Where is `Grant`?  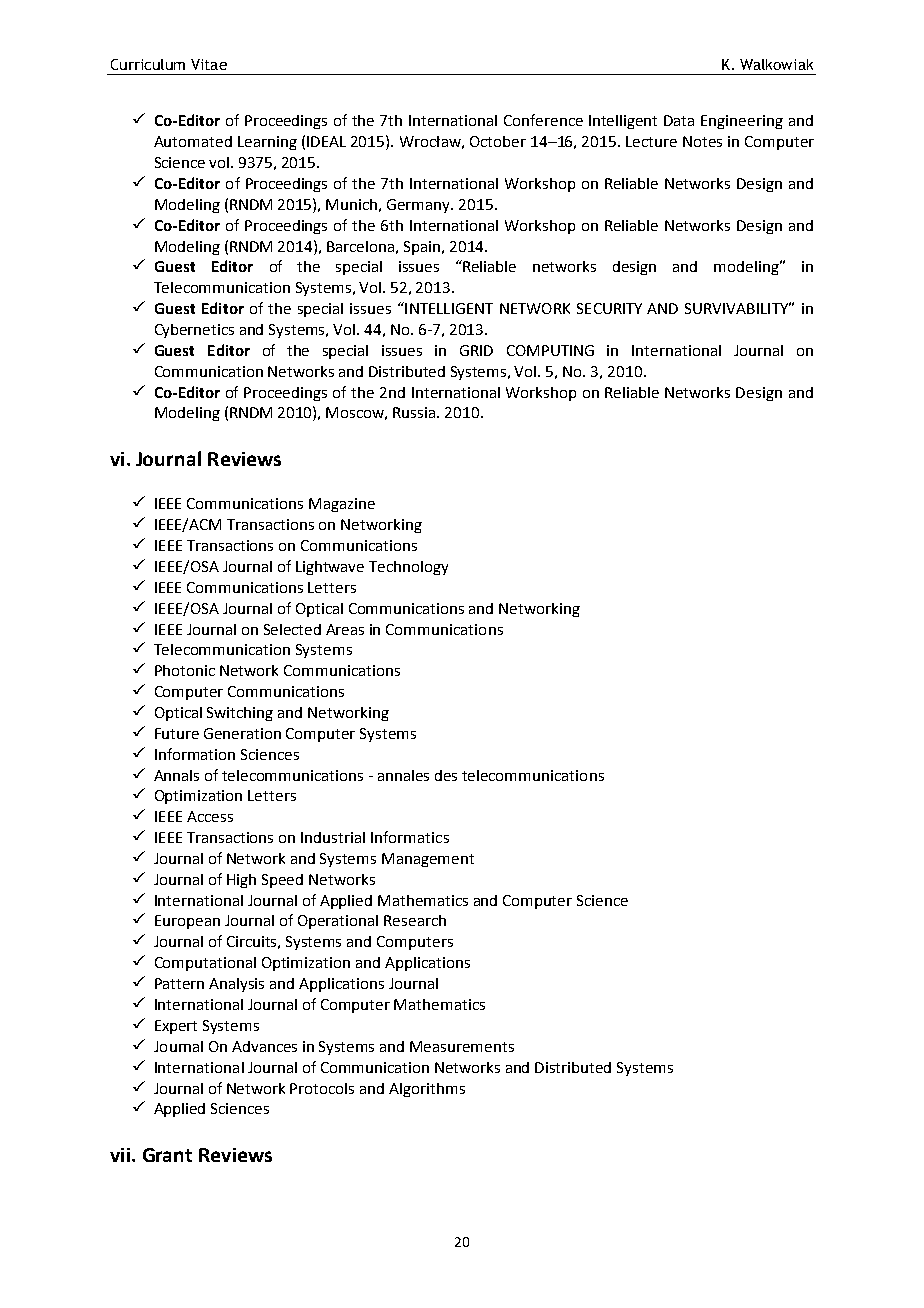 Grant is located at coordinates (167, 1155).
